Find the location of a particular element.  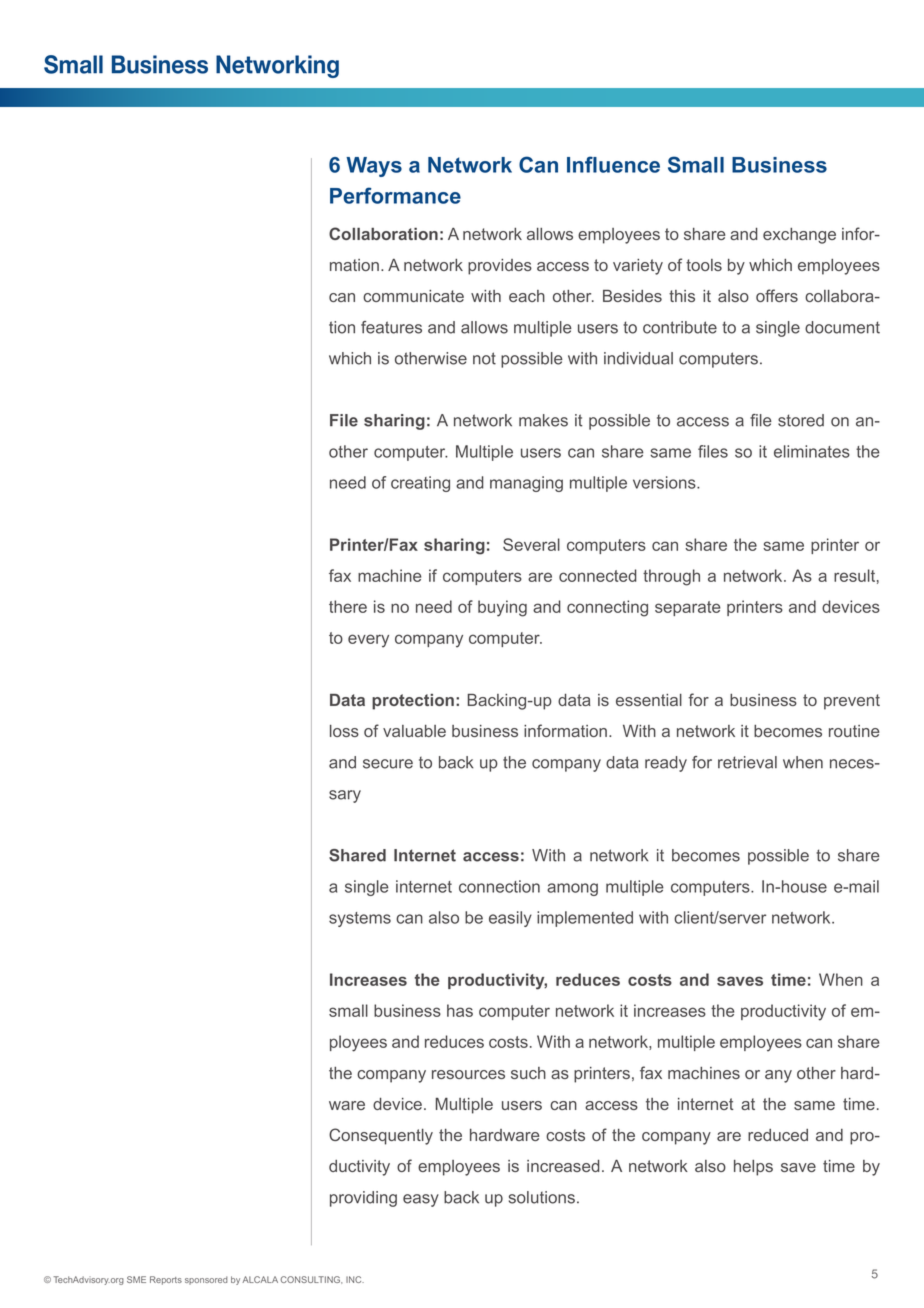

sponsored is located at coordinates (206, 1280).
